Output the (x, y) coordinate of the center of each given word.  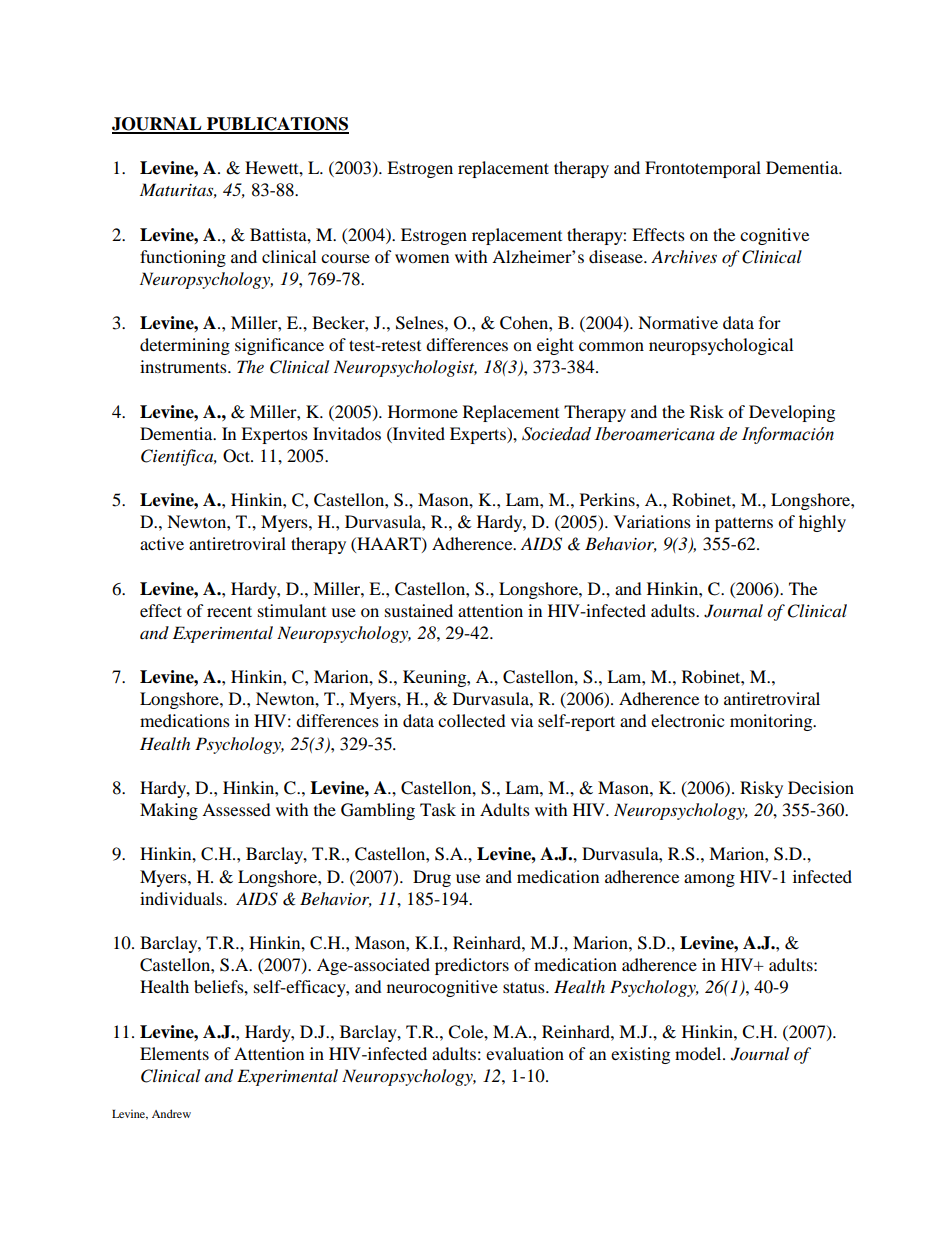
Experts (479, 435)
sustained (419, 610)
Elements (174, 1053)
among (709, 880)
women (422, 258)
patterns (744, 524)
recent (229, 611)
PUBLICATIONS (277, 125)
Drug (432, 878)
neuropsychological (721, 346)
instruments (184, 366)
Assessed (236, 809)
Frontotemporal (703, 169)
